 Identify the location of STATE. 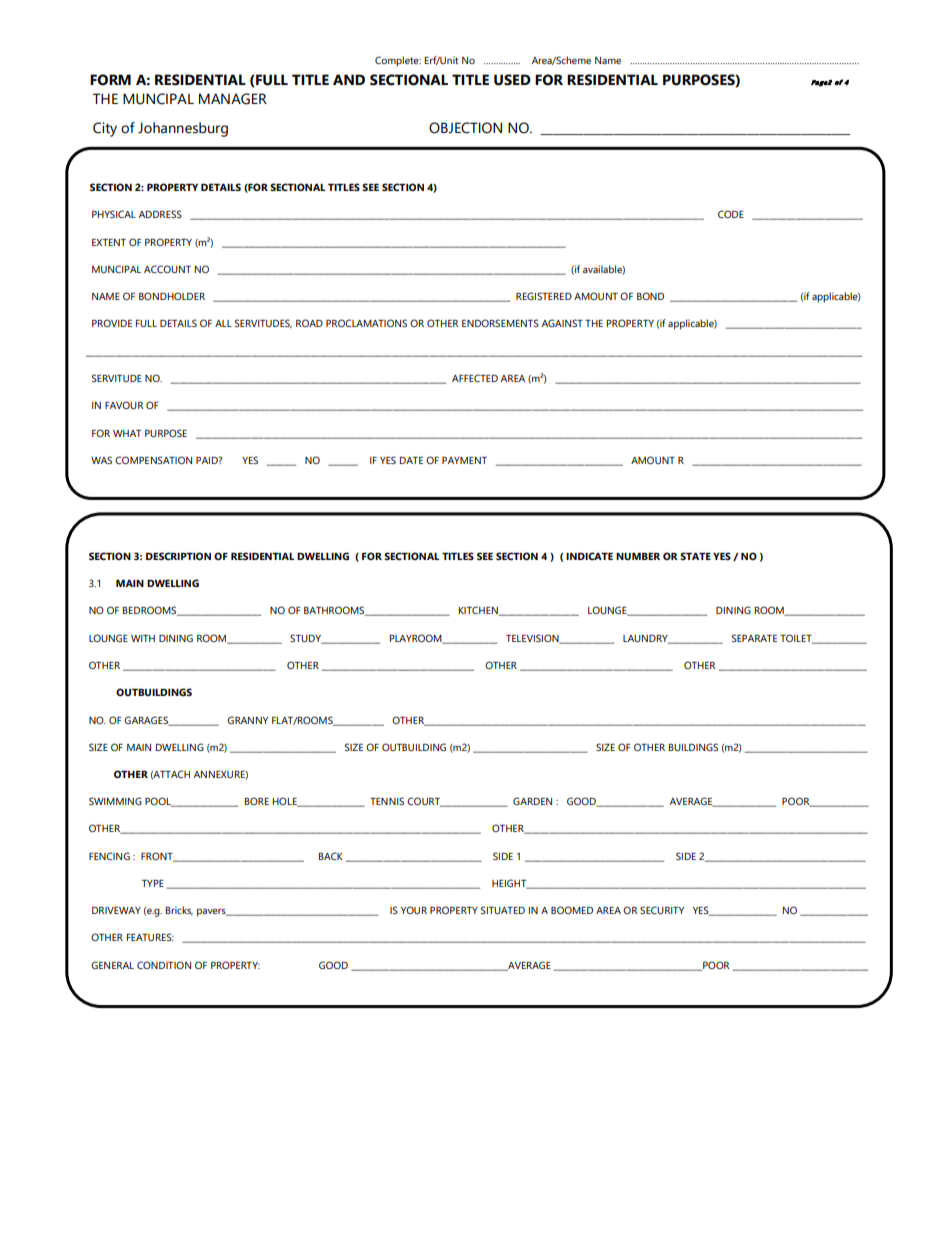
(695, 556).
